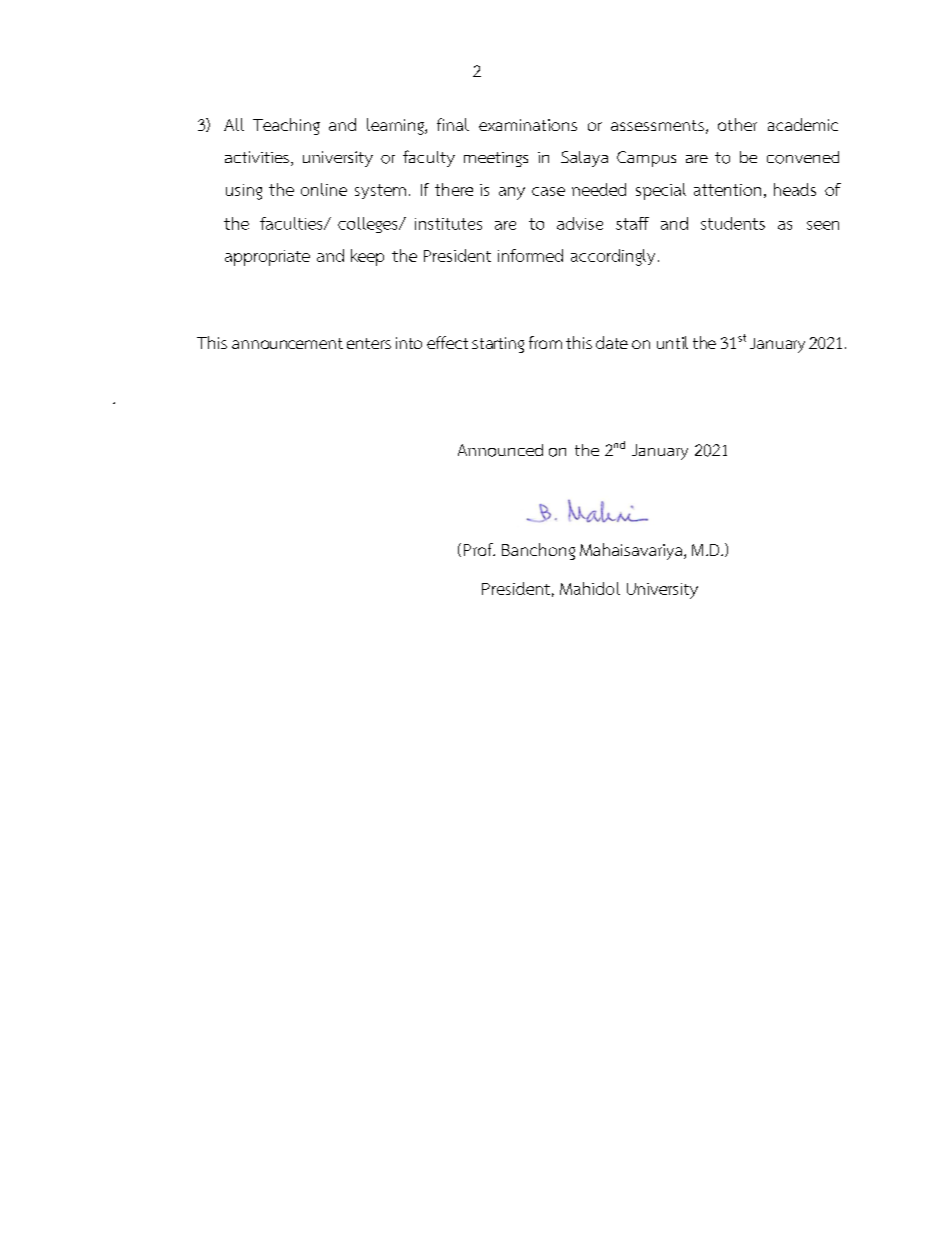 This image has width=952, height=1233. What do you see at coordinates (672, 342) in the image?
I see `until` at bounding box center [672, 342].
